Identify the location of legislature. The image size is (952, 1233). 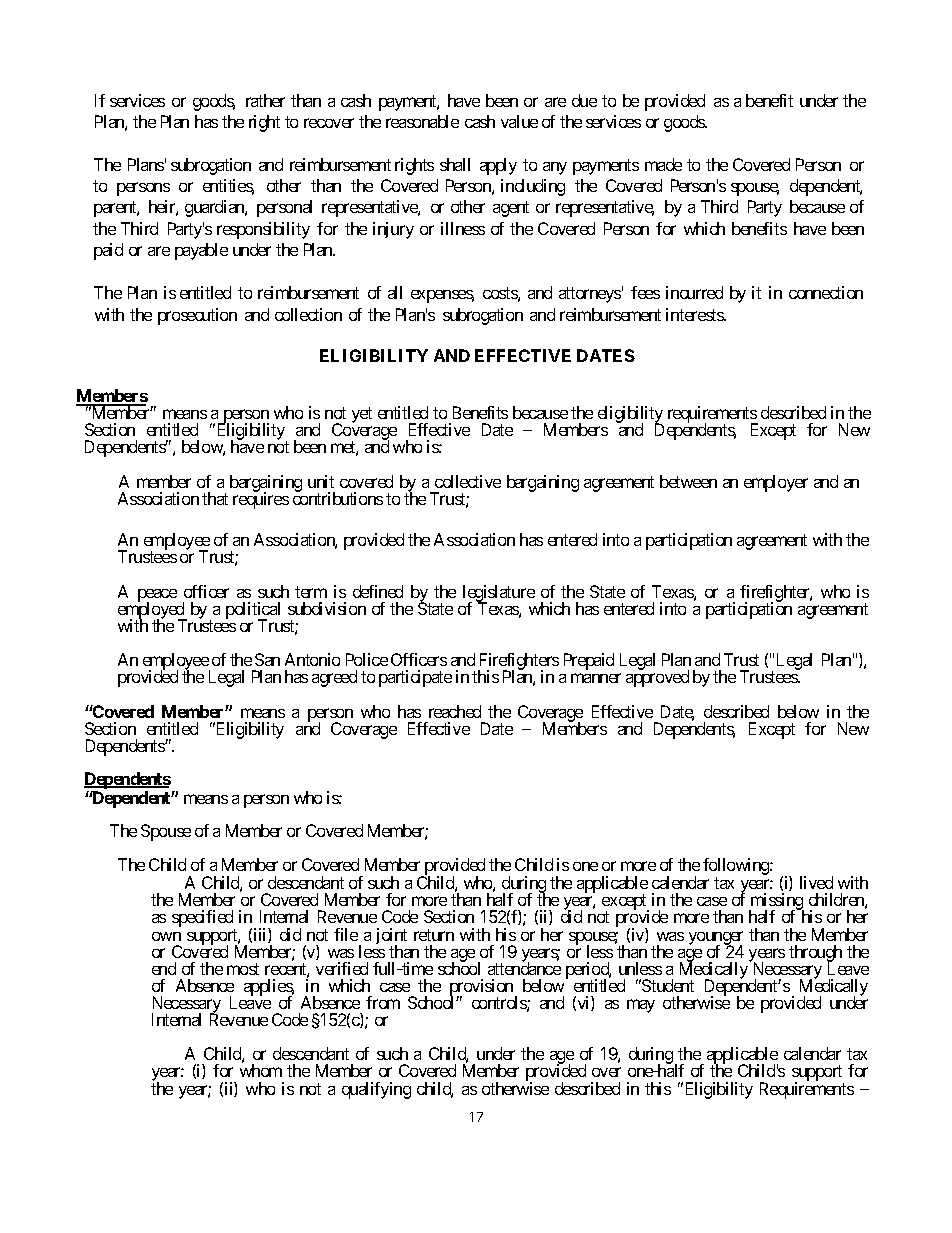
(499, 594).
